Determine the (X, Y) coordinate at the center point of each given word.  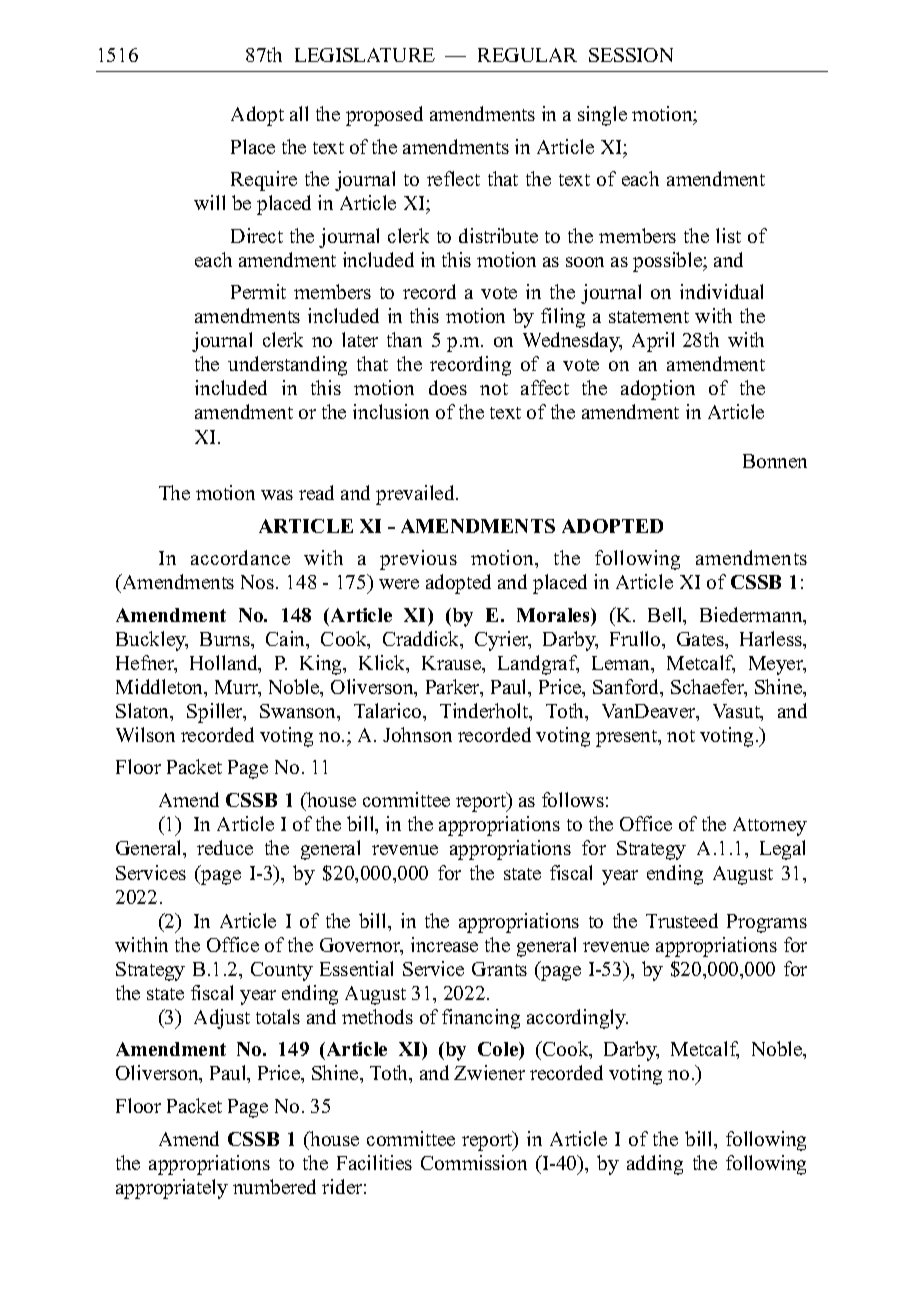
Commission (474, 1162)
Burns (226, 639)
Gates (701, 639)
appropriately (172, 1189)
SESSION (631, 55)
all (299, 113)
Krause (452, 663)
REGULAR (527, 55)
